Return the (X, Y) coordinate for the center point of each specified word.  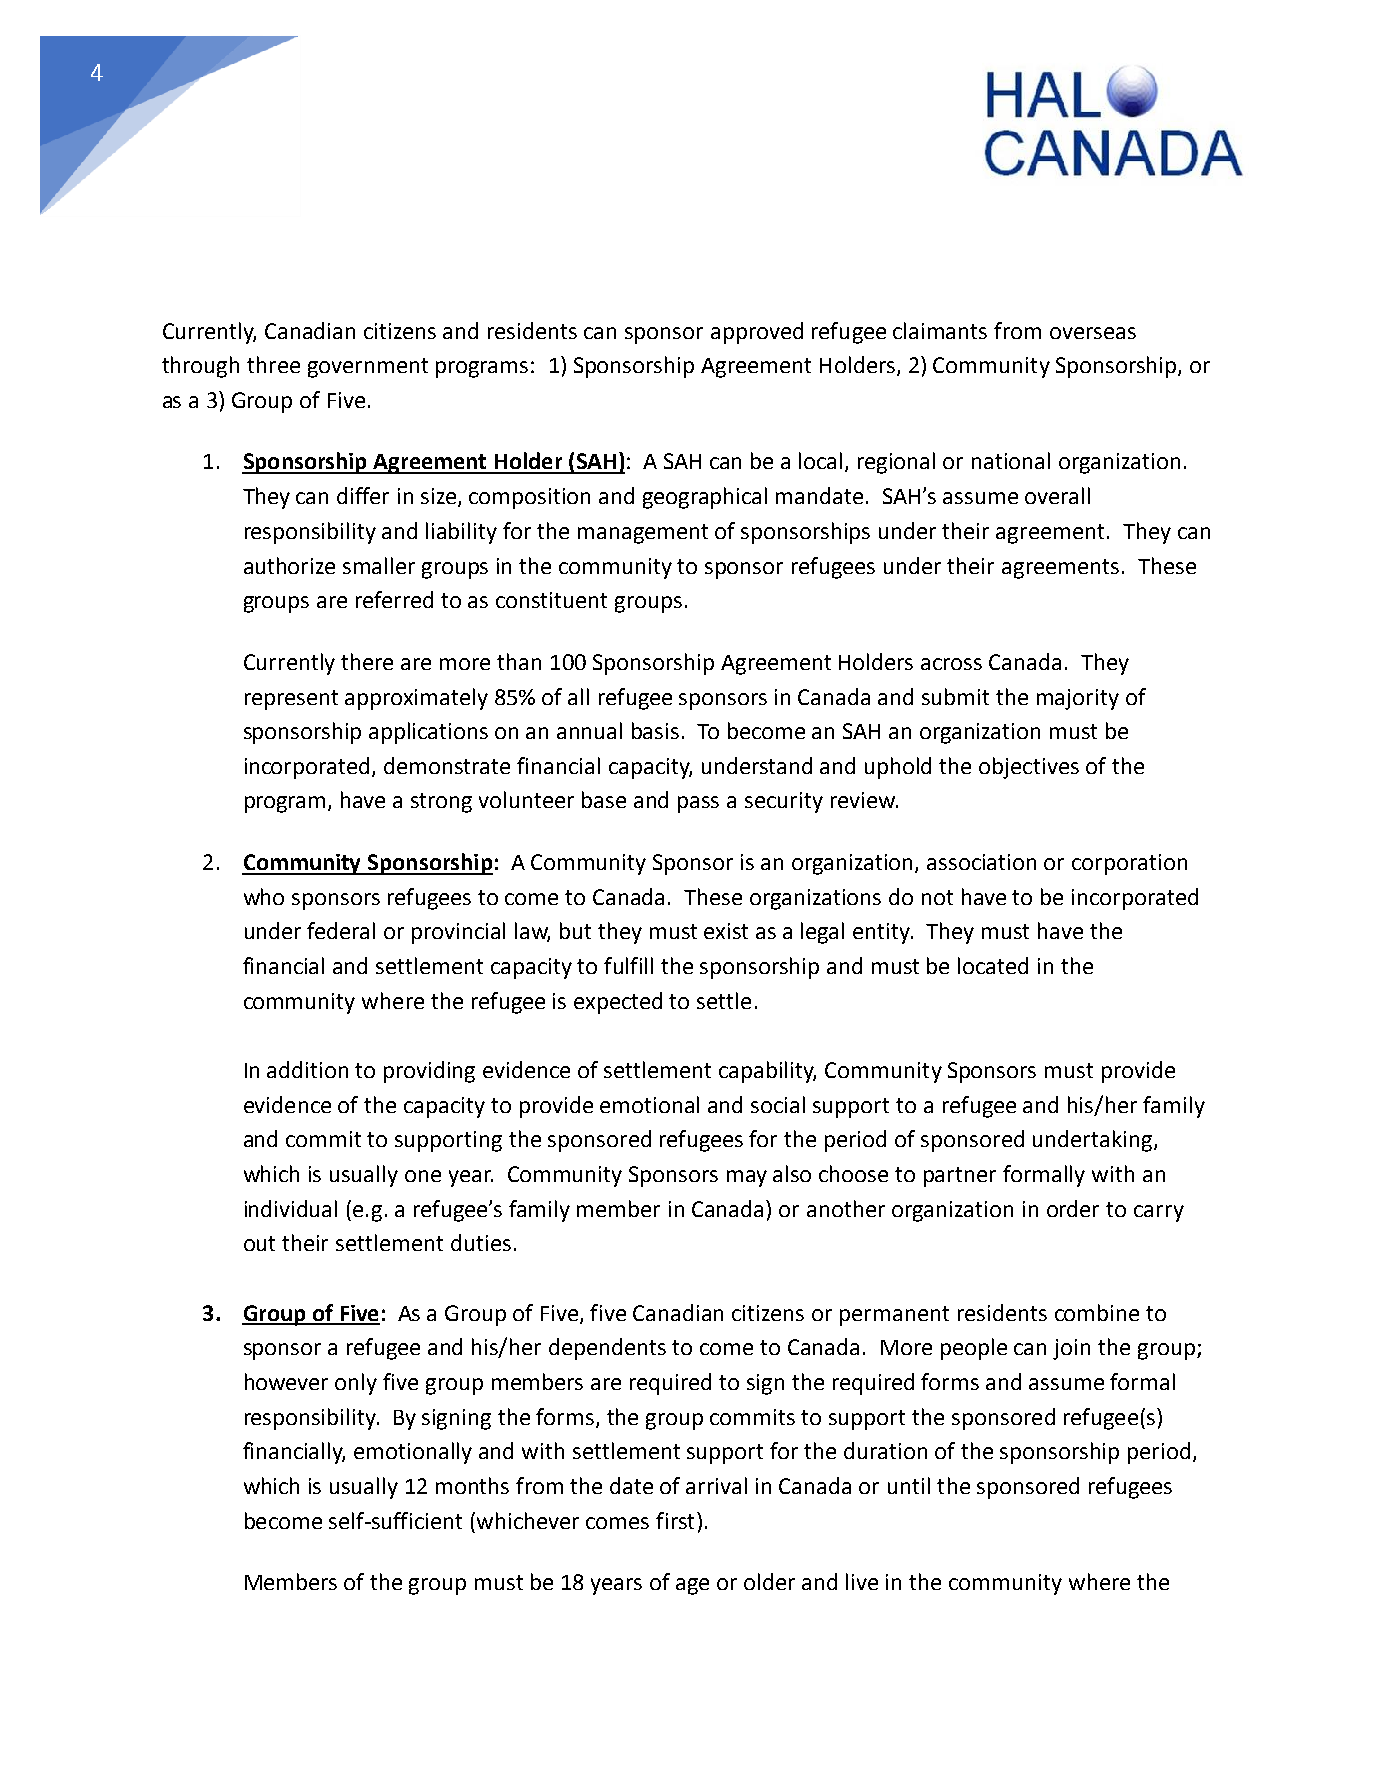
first (675, 1520)
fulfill (628, 965)
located (993, 965)
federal (341, 930)
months (472, 1485)
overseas (1093, 333)
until (909, 1485)
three (273, 364)
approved (757, 333)
